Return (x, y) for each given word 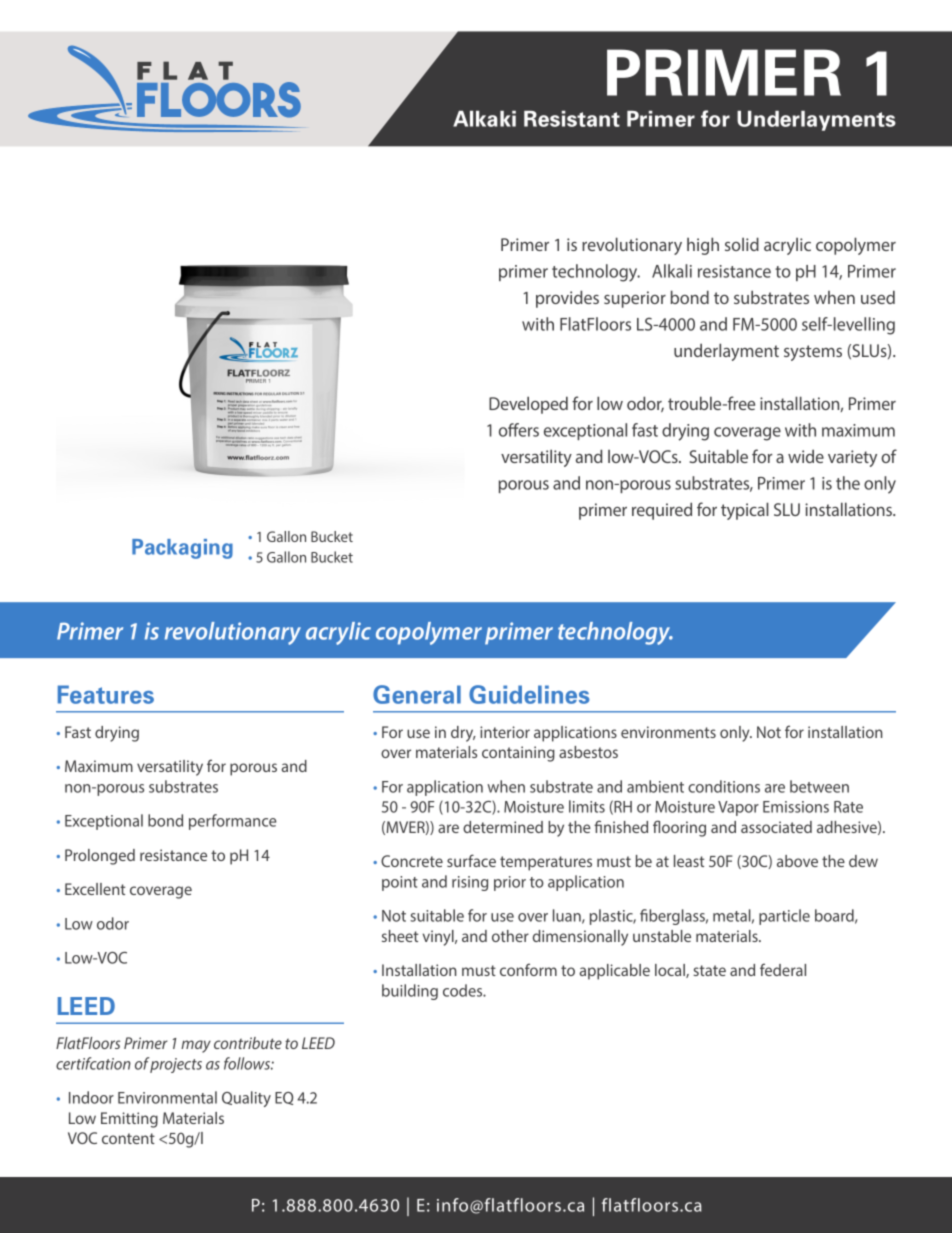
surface (471, 860)
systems (813, 353)
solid (742, 244)
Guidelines (529, 694)
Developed (528, 405)
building (410, 992)
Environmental (167, 1097)
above (797, 861)
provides (567, 299)
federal (783, 969)
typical (745, 511)
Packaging (182, 549)
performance (232, 822)
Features (106, 694)
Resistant (572, 119)
